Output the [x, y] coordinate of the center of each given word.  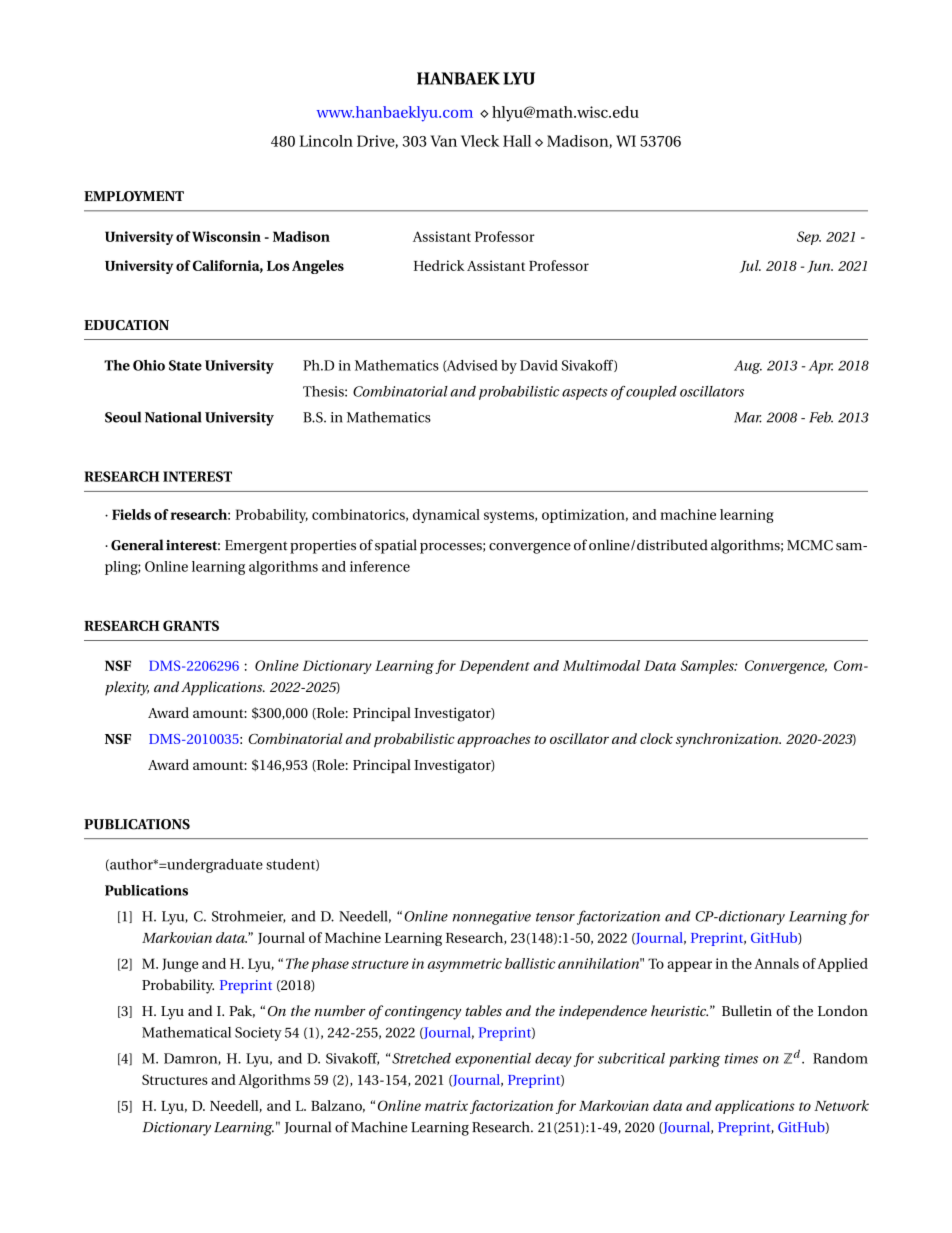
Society [258, 1034]
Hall [517, 141]
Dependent [494, 667]
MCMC [810, 545]
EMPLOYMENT [134, 196]
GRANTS [191, 625]
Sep [809, 238]
